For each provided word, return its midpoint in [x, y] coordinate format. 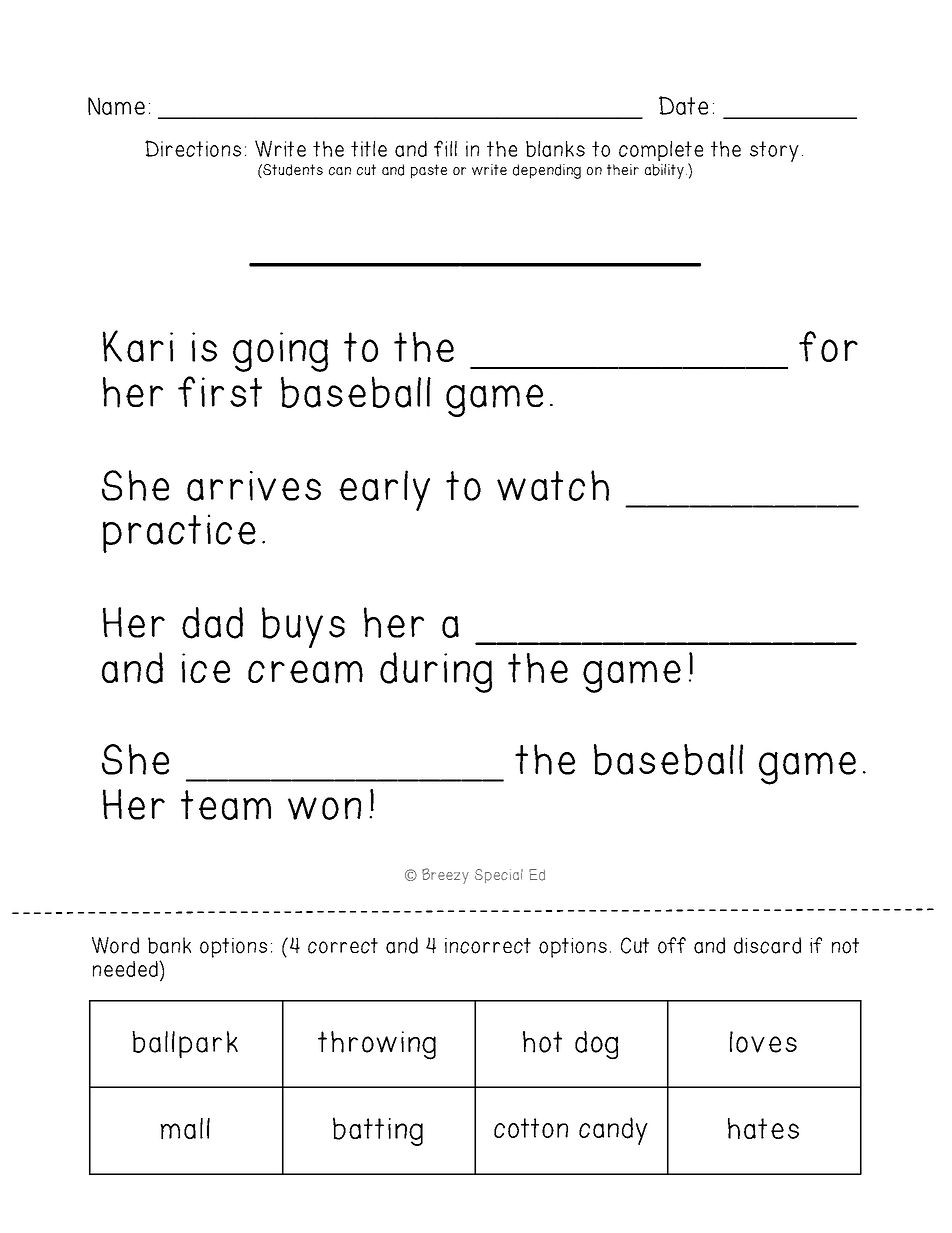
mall [185, 1129]
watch [553, 485]
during [436, 672]
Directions [193, 148]
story [774, 151]
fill [445, 148]
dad [212, 623]
